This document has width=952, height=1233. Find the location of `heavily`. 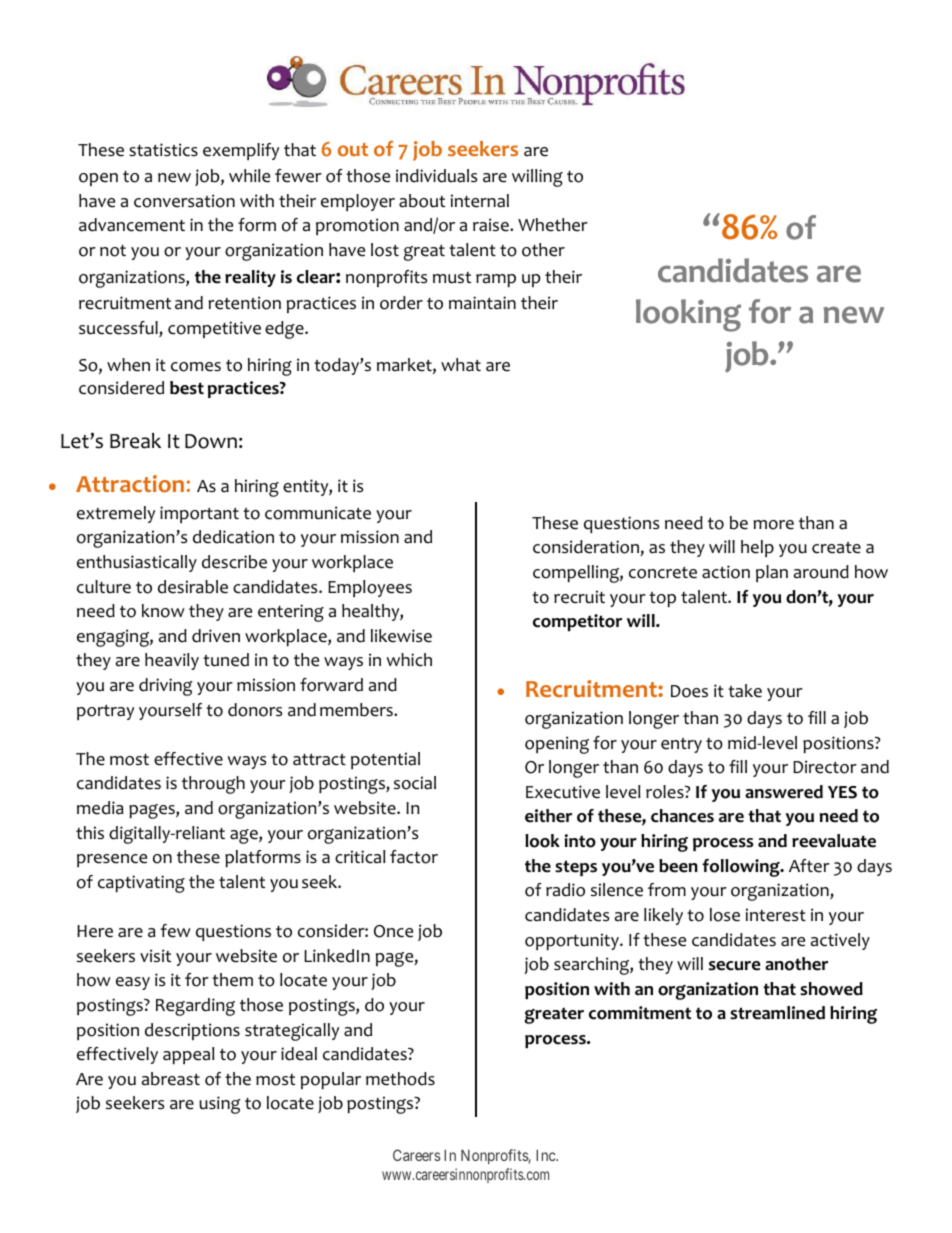

heavily is located at coordinates (172, 661).
